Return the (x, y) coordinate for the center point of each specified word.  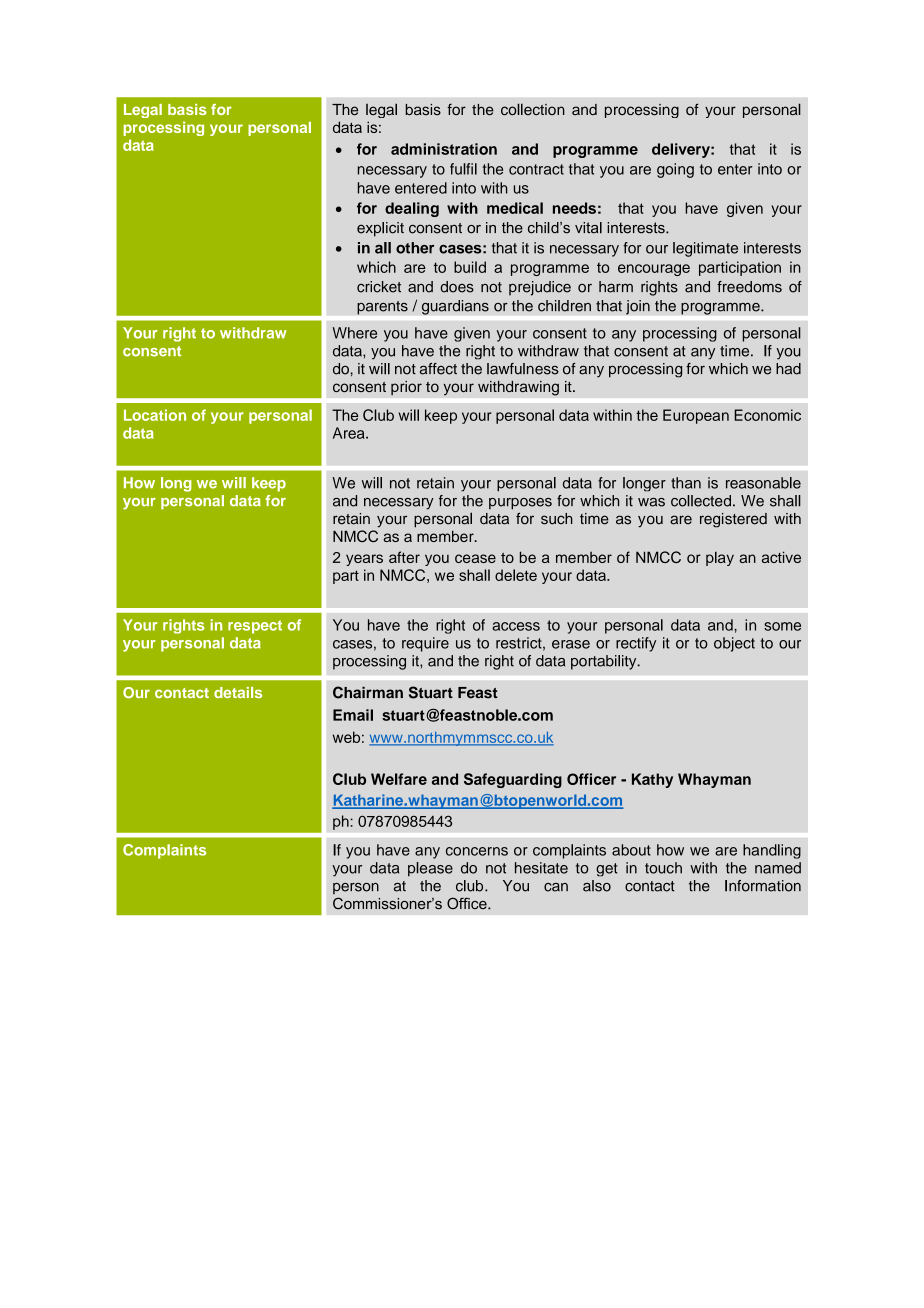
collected (701, 501)
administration (444, 149)
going (675, 170)
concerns (477, 851)
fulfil (463, 169)
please (430, 869)
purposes (520, 504)
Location (155, 415)
